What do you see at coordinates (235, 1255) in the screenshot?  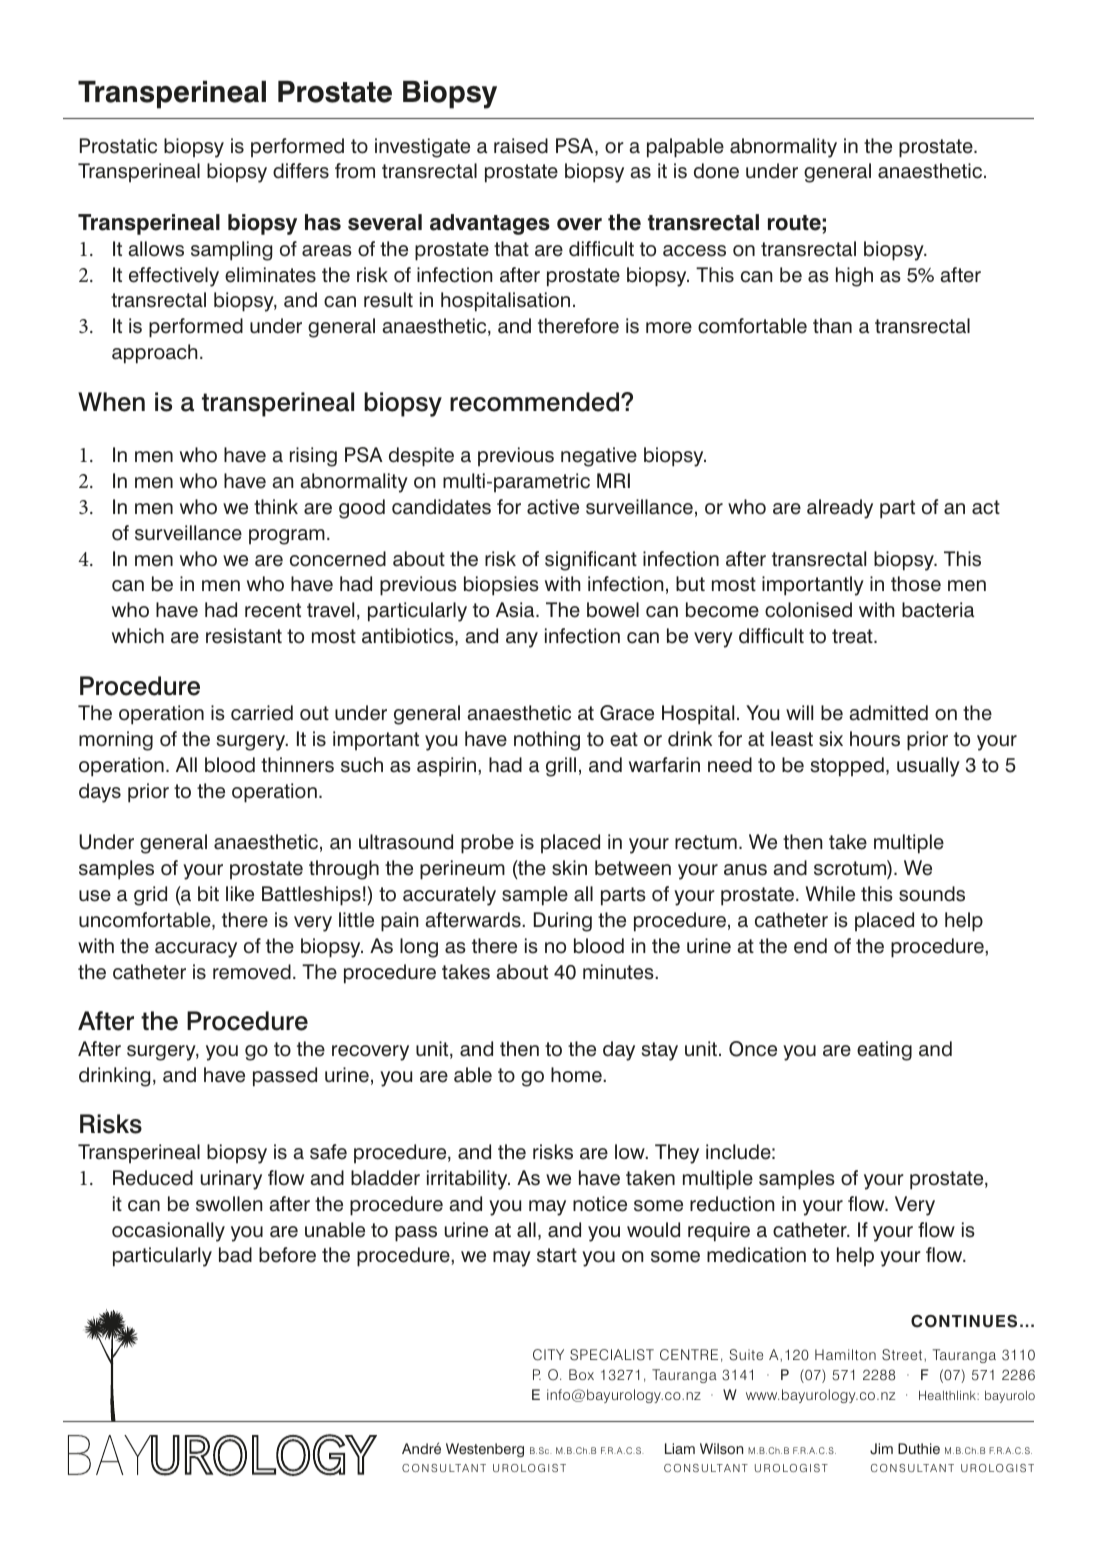 I see `bad` at bounding box center [235, 1255].
